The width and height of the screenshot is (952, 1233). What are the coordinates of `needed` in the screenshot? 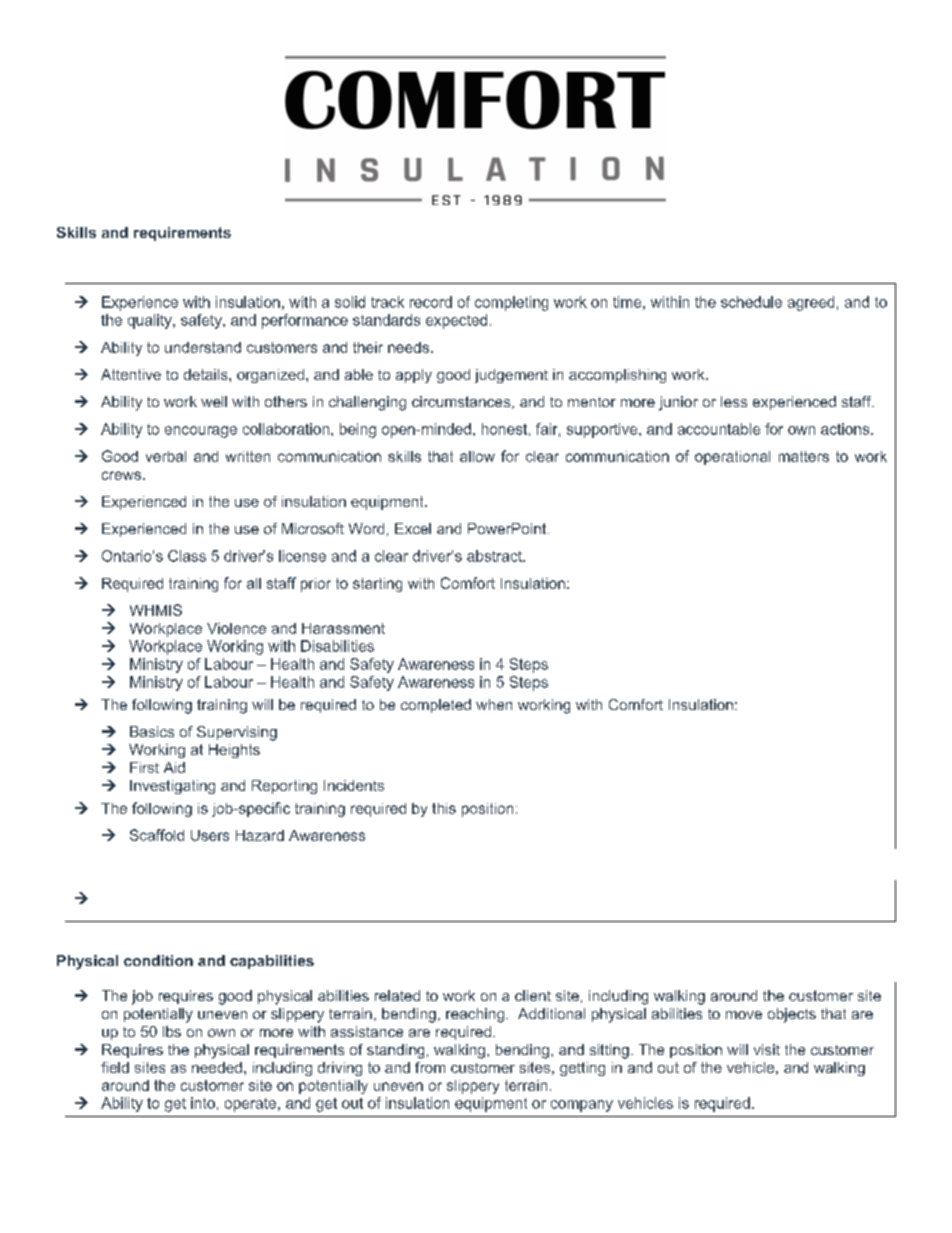 It's located at (217, 1067).
